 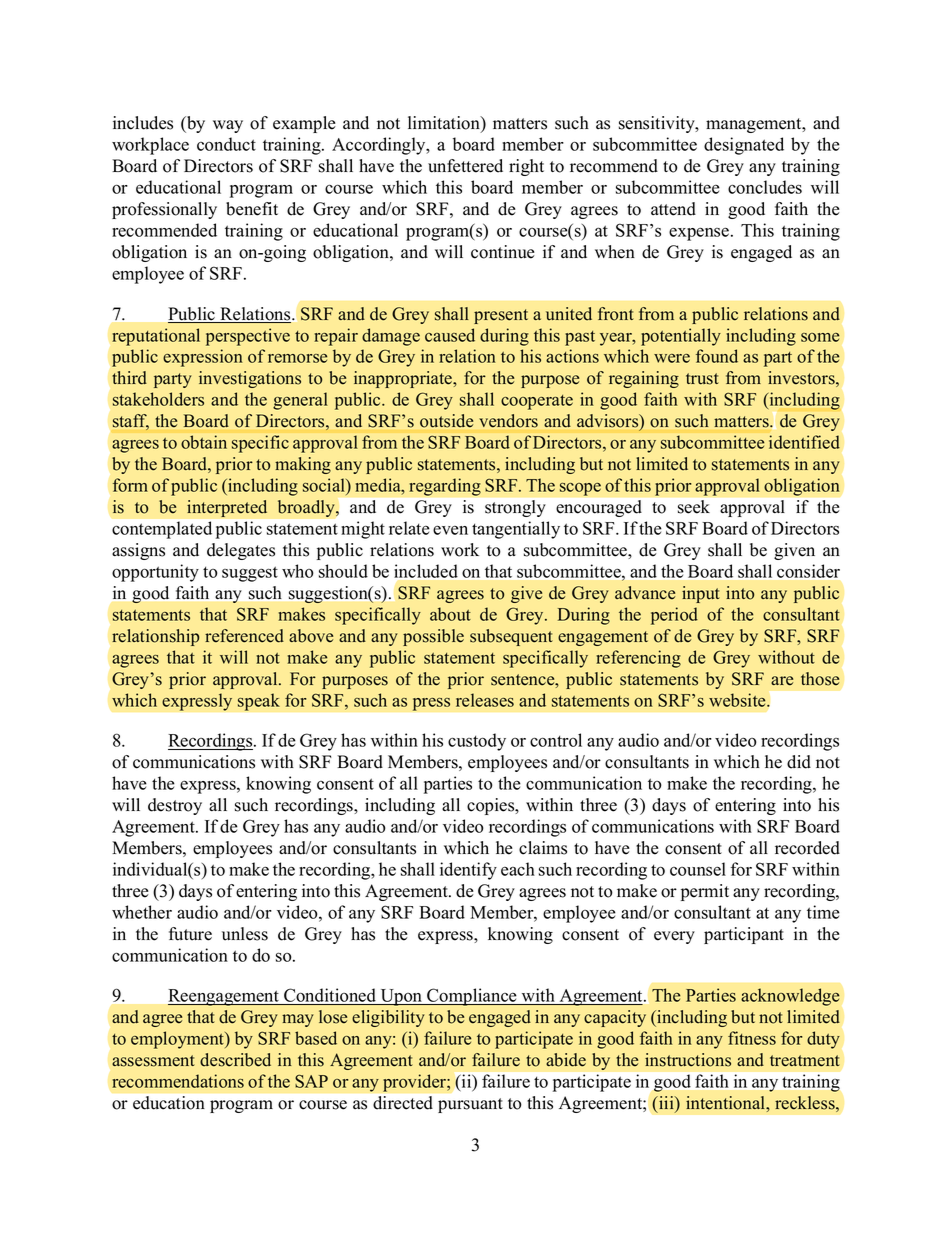 What do you see at coordinates (226, 144) in the screenshot?
I see `conduct` at bounding box center [226, 144].
